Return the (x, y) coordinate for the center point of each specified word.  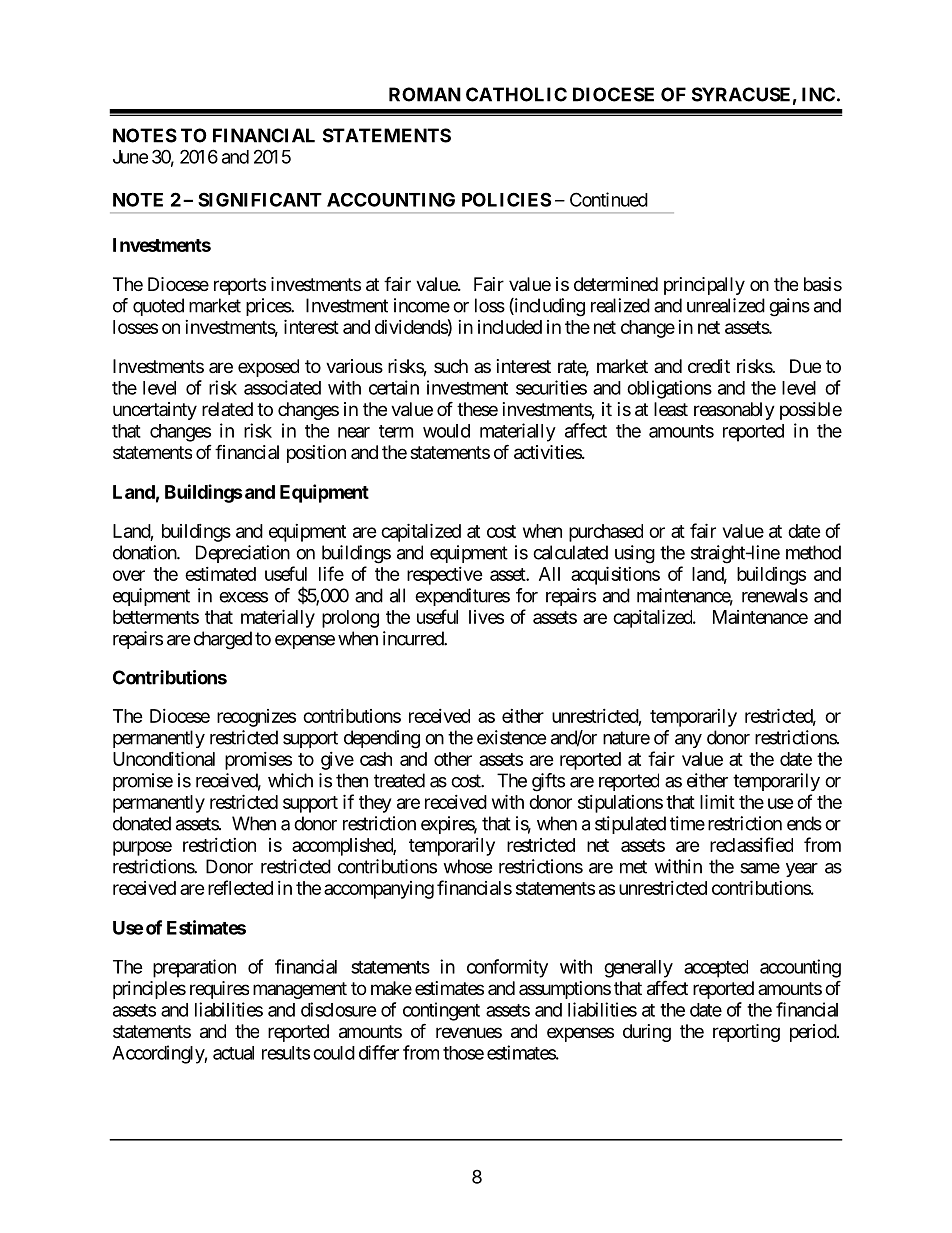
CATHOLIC (516, 94)
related (227, 409)
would (446, 431)
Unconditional (164, 758)
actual (233, 1053)
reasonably (734, 411)
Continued (609, 199)
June (130, 157)
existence (511, 737)
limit (717, 801)
